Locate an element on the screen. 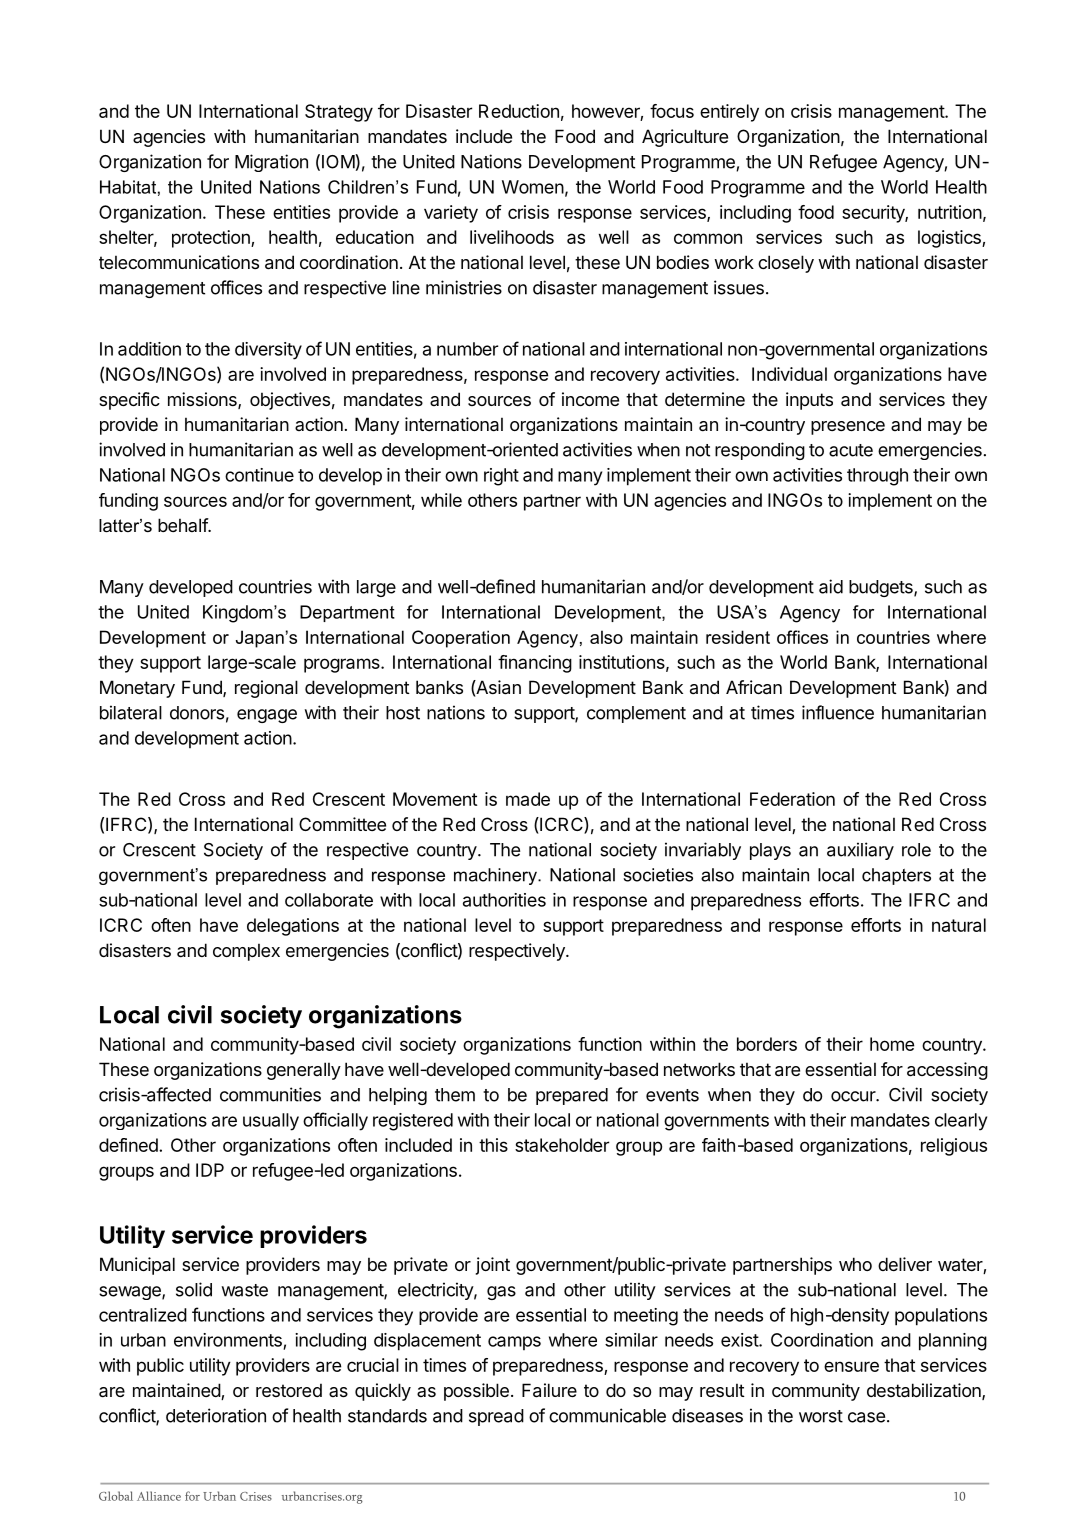  them is located at coordinates (455, 1095).
